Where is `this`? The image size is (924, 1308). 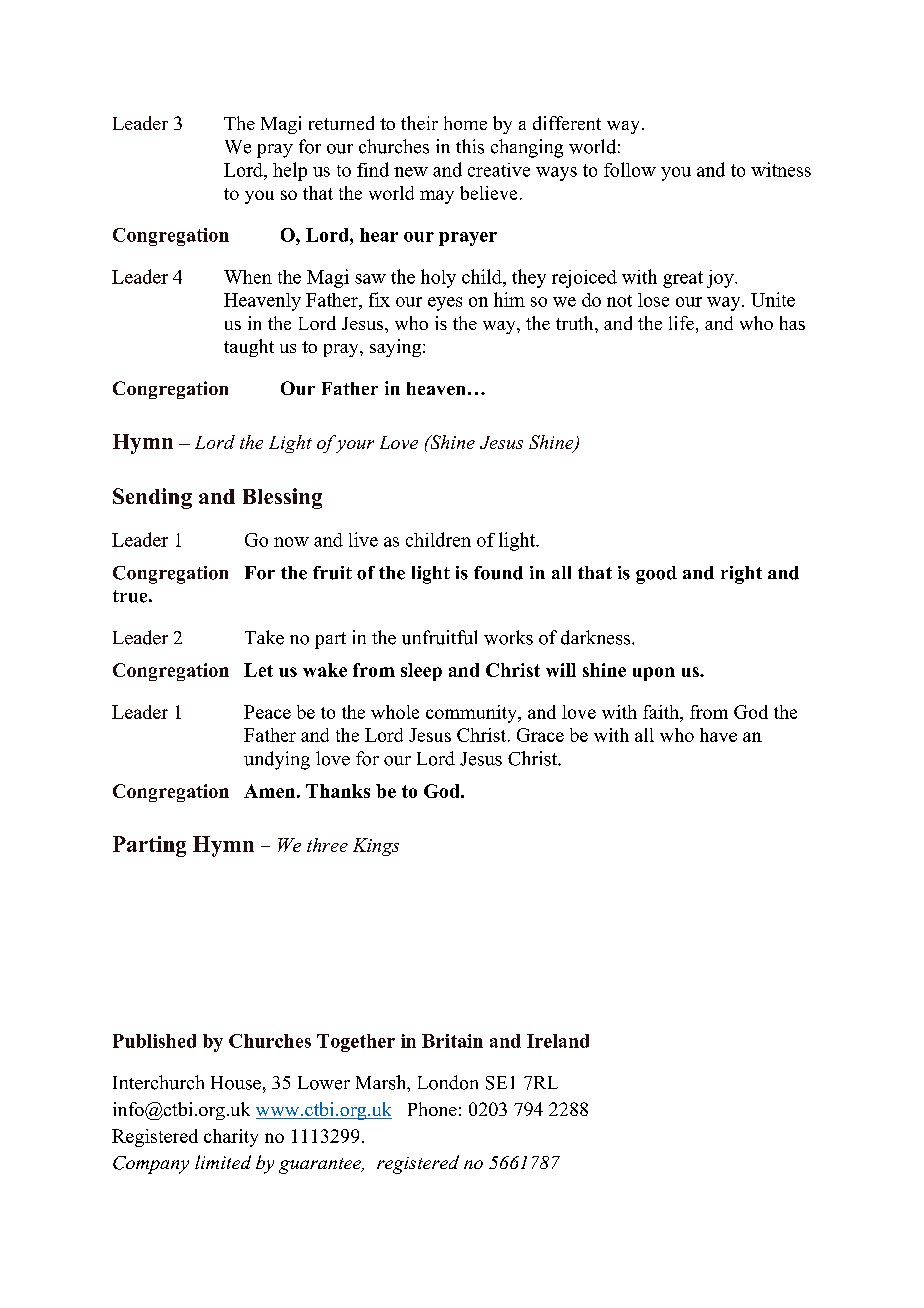
this is located at coordinates (470, 146).
